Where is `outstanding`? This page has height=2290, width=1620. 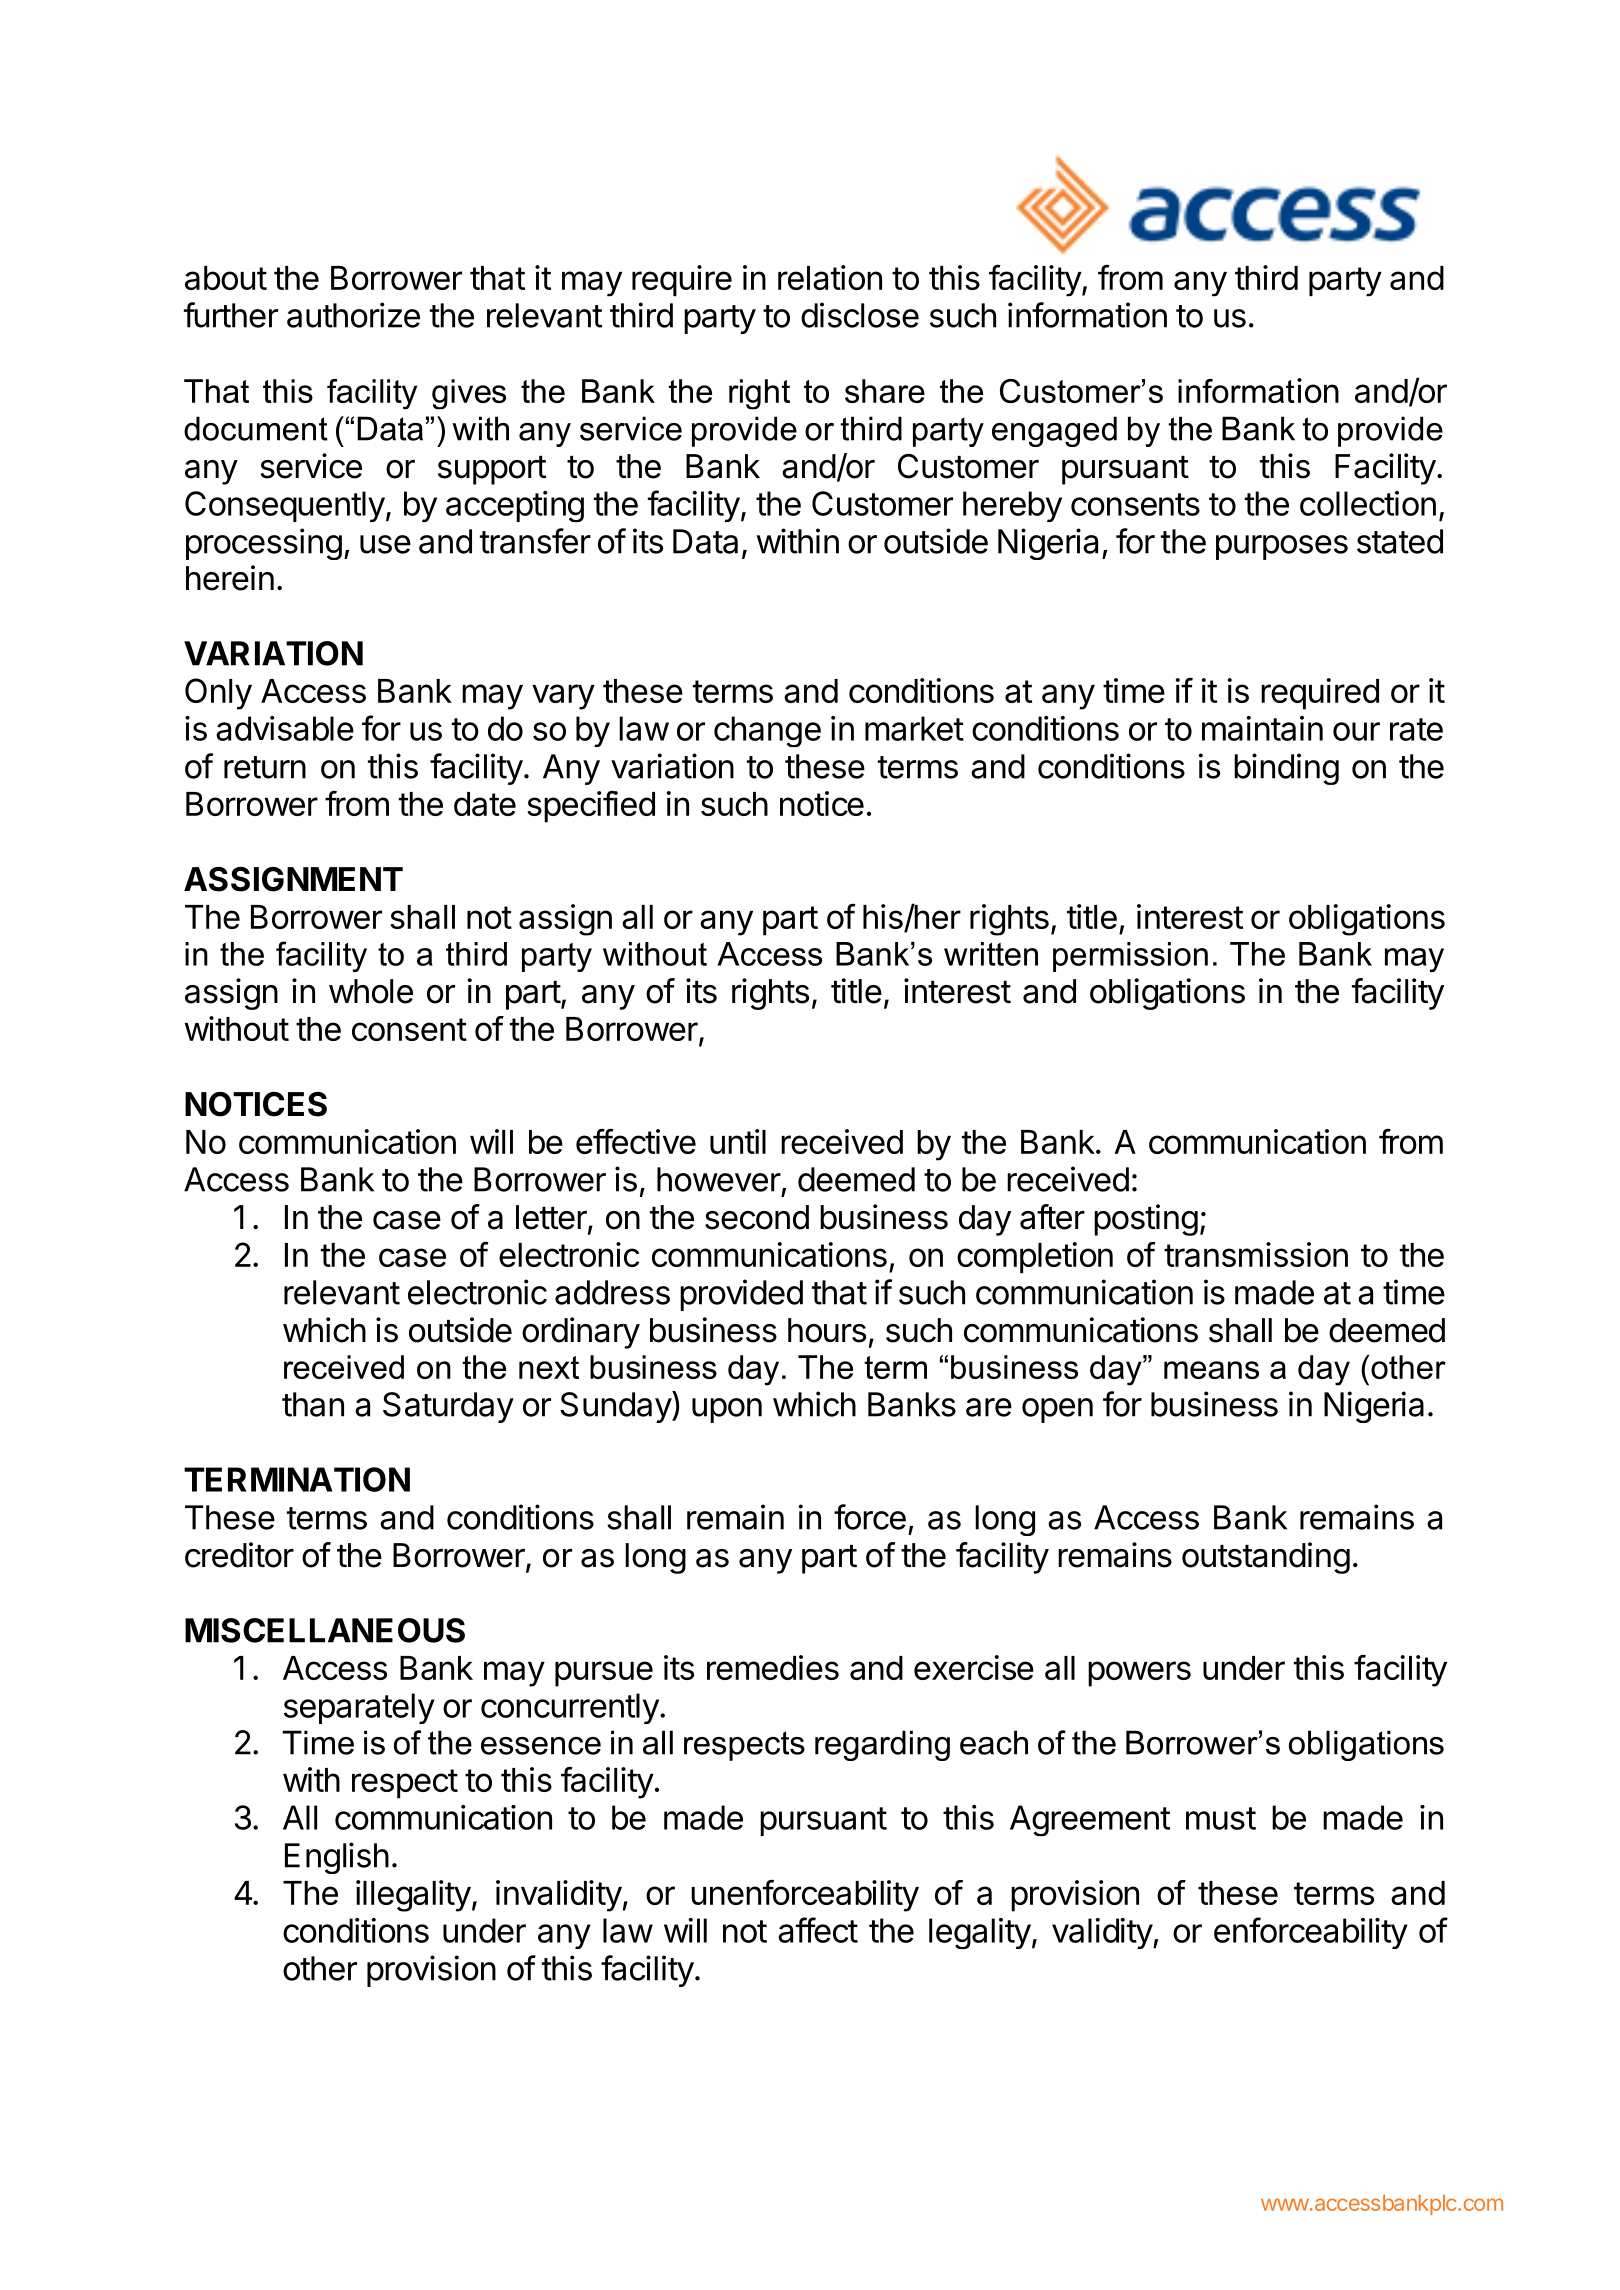
outstanding is located at coordinates (1266, 1558).
